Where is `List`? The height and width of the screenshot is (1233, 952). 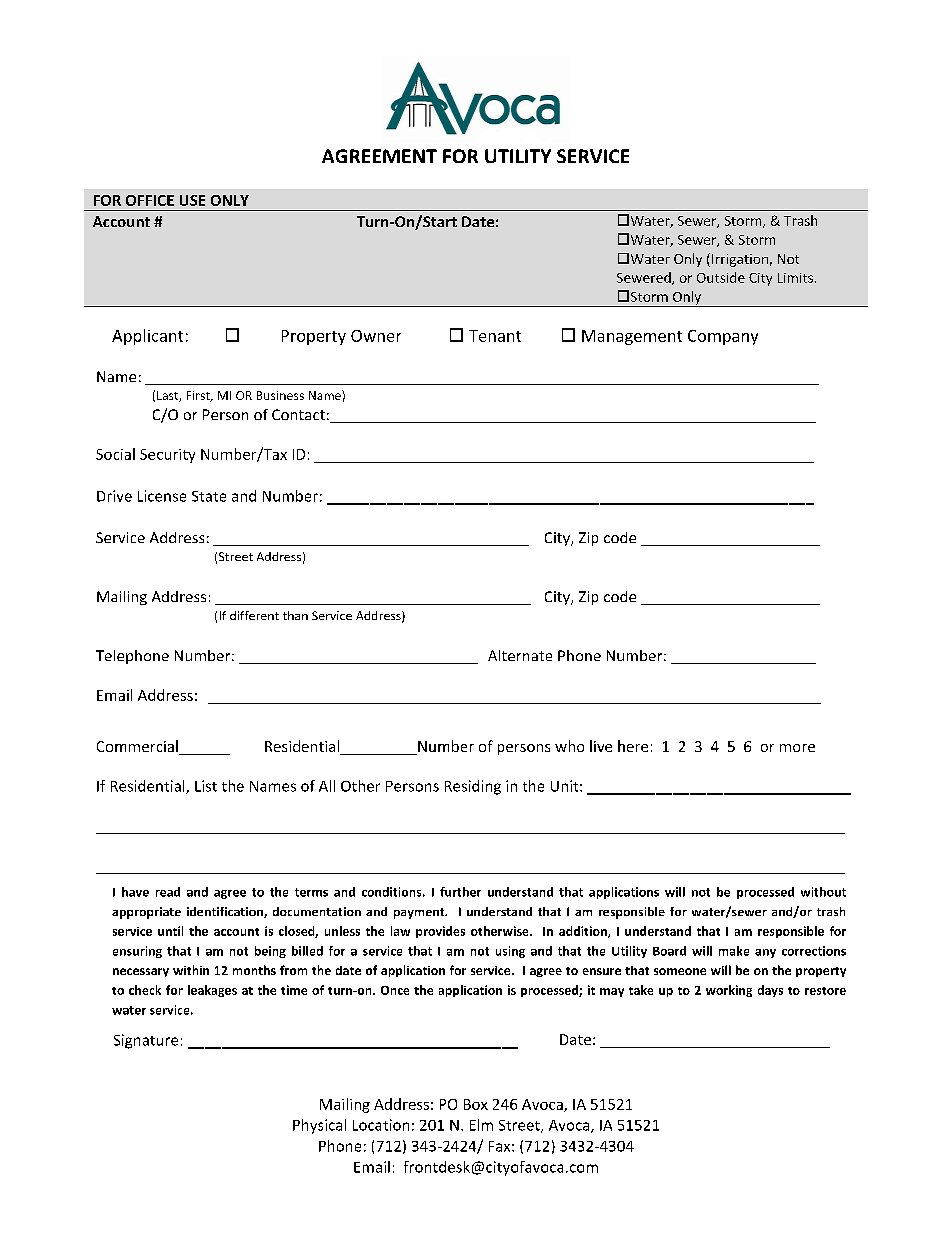
List is located at coordinates (206, 786).
